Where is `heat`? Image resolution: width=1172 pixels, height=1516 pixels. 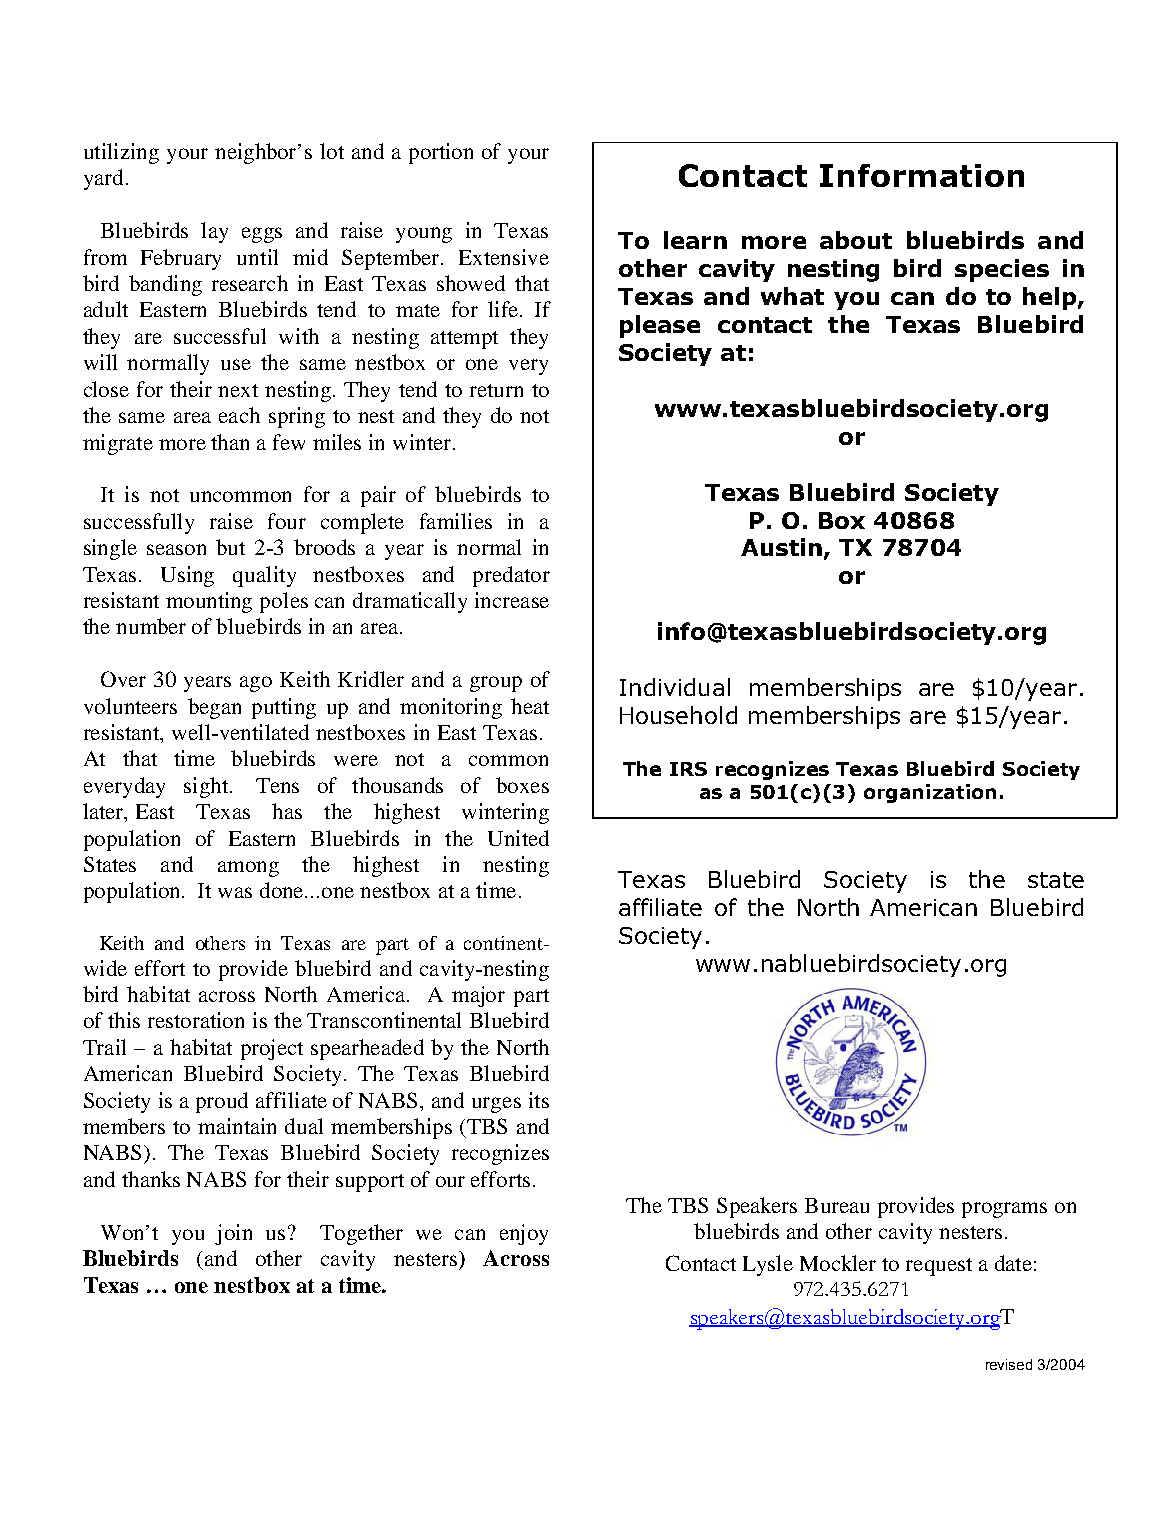 heat is located at coordinates (530, 706).
